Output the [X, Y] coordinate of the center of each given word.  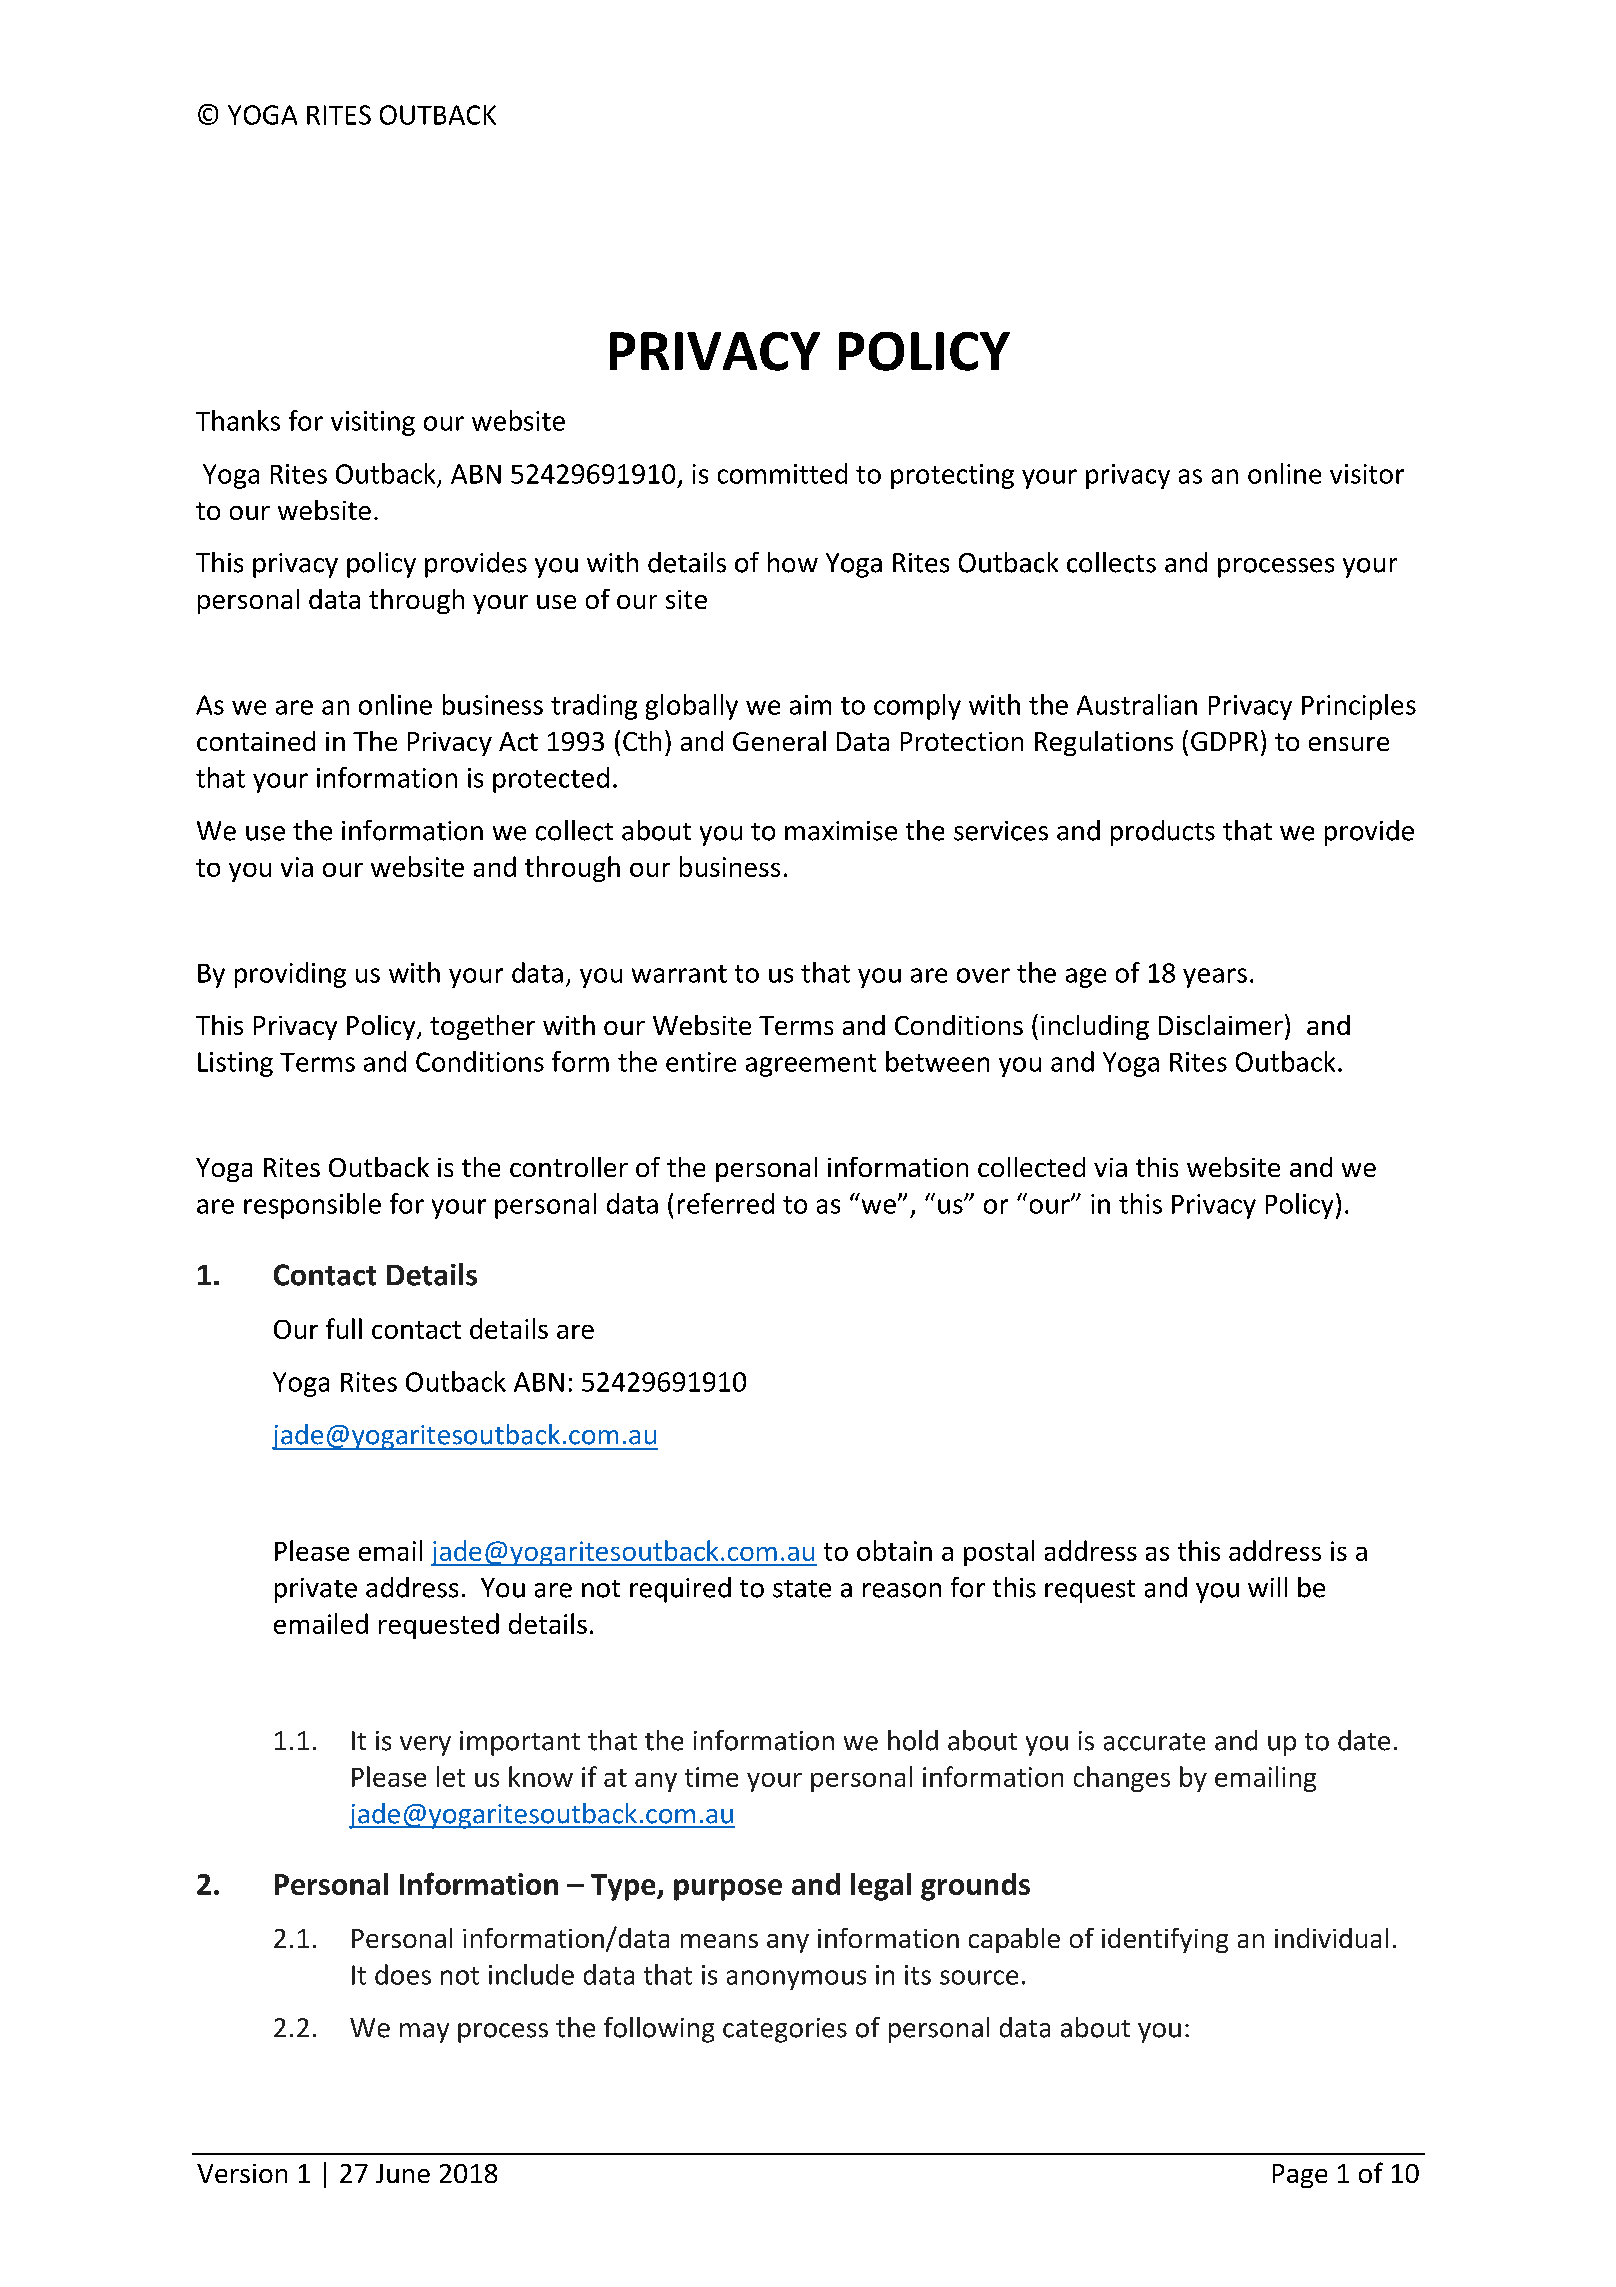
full [344, 1328]
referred [726, 1203]
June [403, 2173]
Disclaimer [1221, 1025]
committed [782, 473]
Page [1300, 2176]
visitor [1367, 474]
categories [785, 2030]
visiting [373, 423]
